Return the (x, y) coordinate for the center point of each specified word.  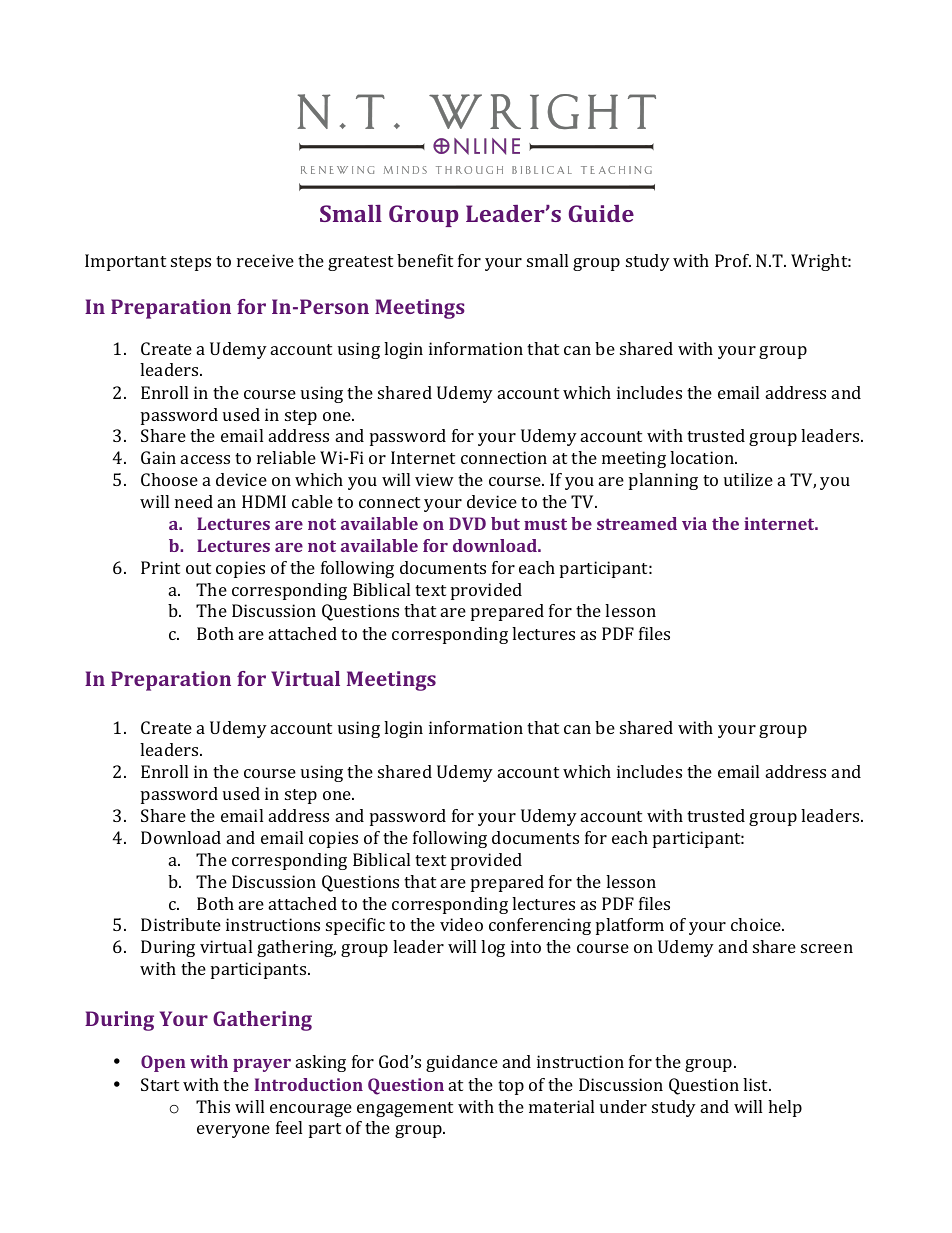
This (213, 1106)
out (198, 568)
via (694, 523)
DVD (467, 523)
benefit (425, 260)
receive (265, 260)
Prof (733, 260)
